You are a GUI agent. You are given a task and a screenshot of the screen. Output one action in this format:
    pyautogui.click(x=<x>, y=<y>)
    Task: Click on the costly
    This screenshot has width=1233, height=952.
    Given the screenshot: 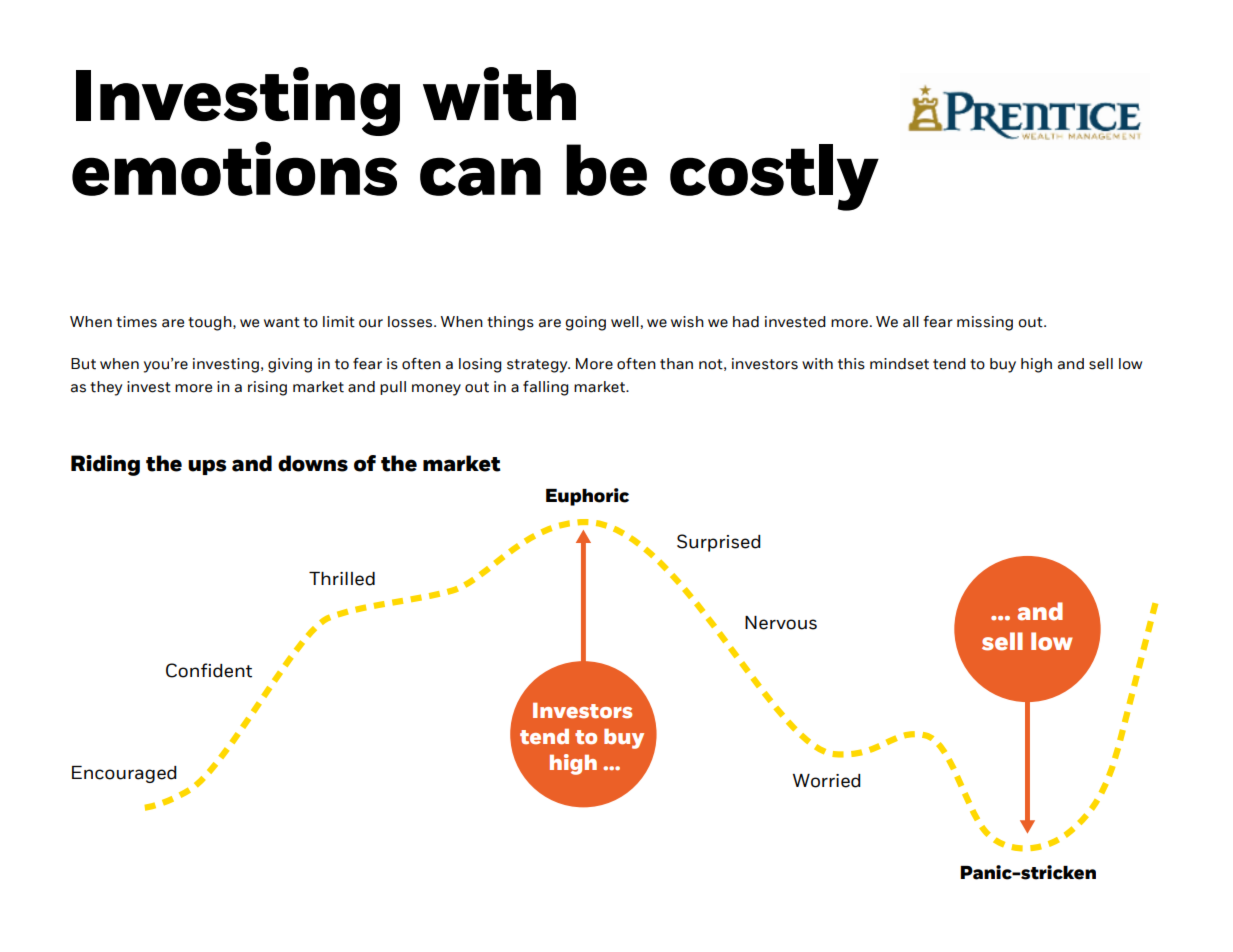 What is the action you would take?
    pyautogui.click(x=774, y=177)
